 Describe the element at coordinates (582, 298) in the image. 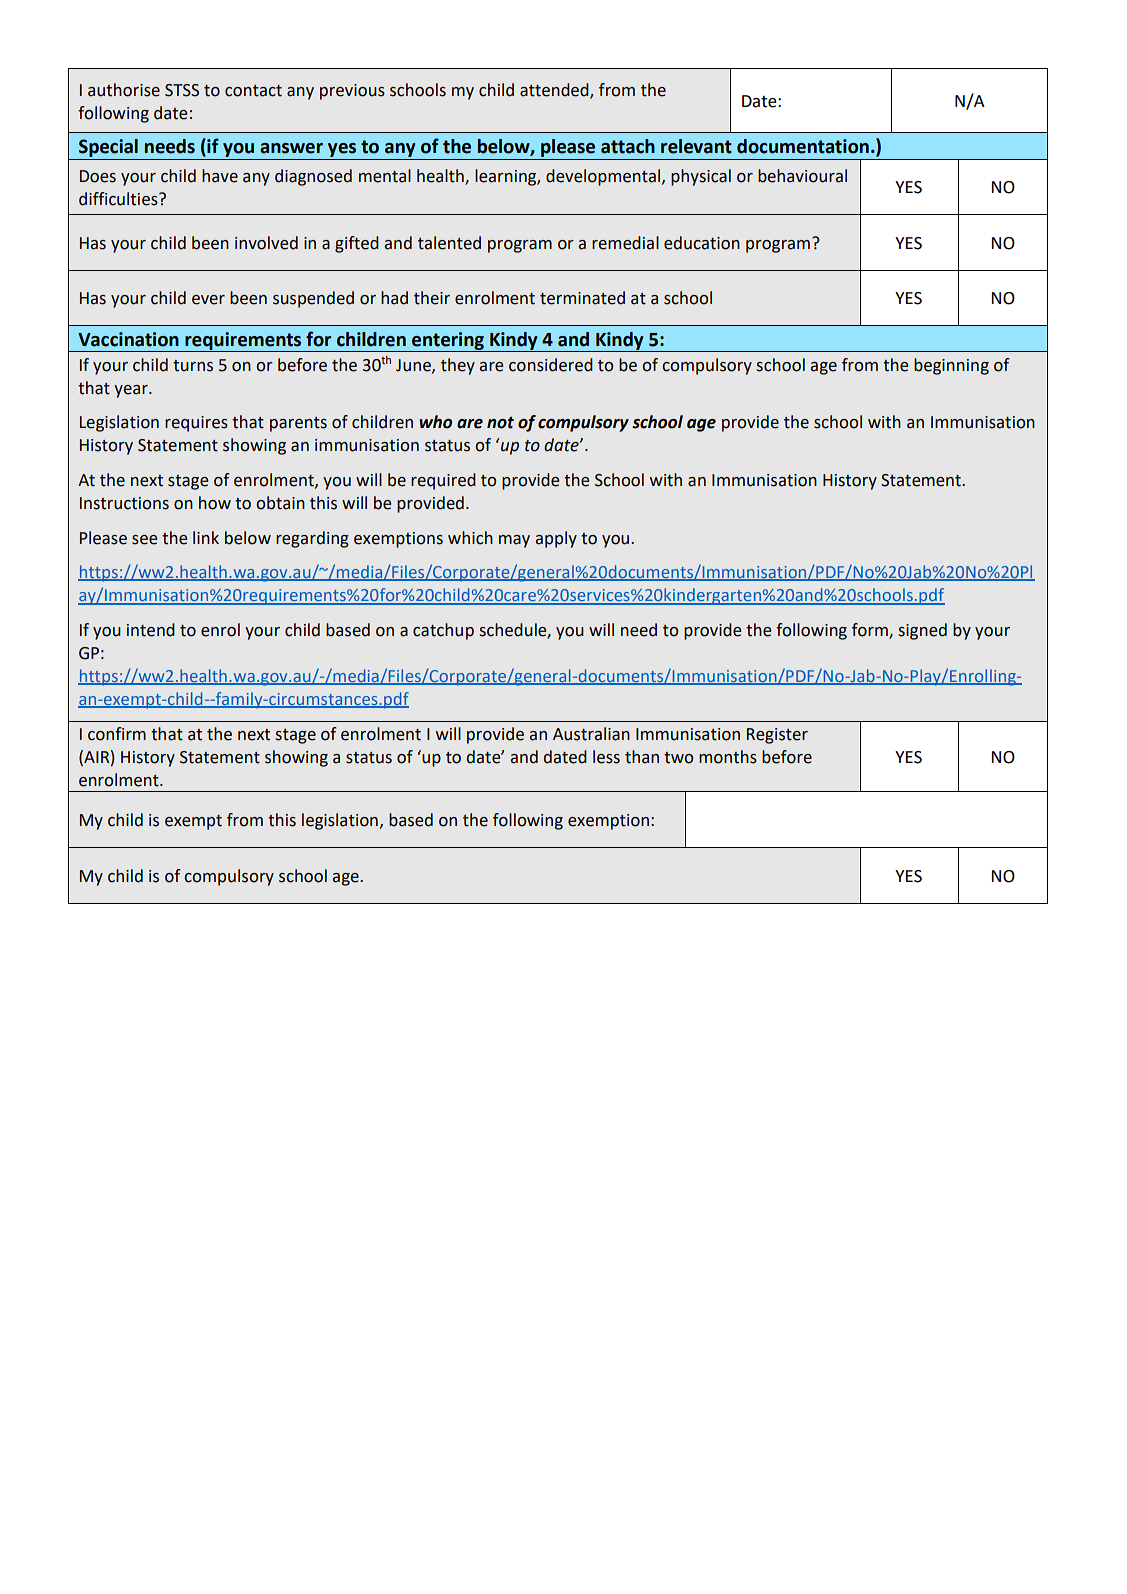

I see `terminated` at that location.
